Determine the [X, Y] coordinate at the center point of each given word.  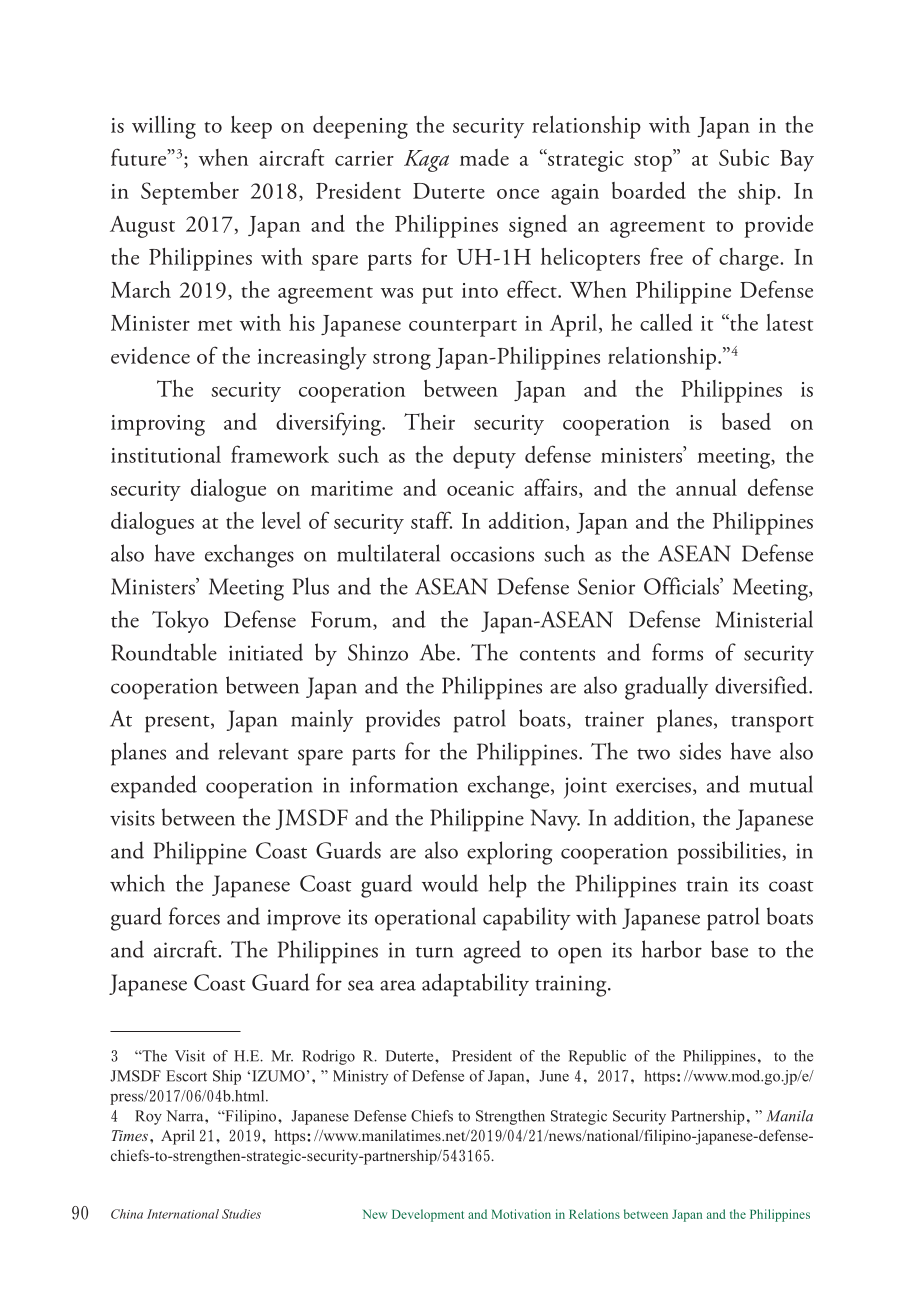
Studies [241, 1214]
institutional [166, 454]
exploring [509, 853]
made [484, 157]
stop [654, 162]
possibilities [730, 853]
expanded [154, 787]
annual [706, 487]
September [190, 193]
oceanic [480, 488]
